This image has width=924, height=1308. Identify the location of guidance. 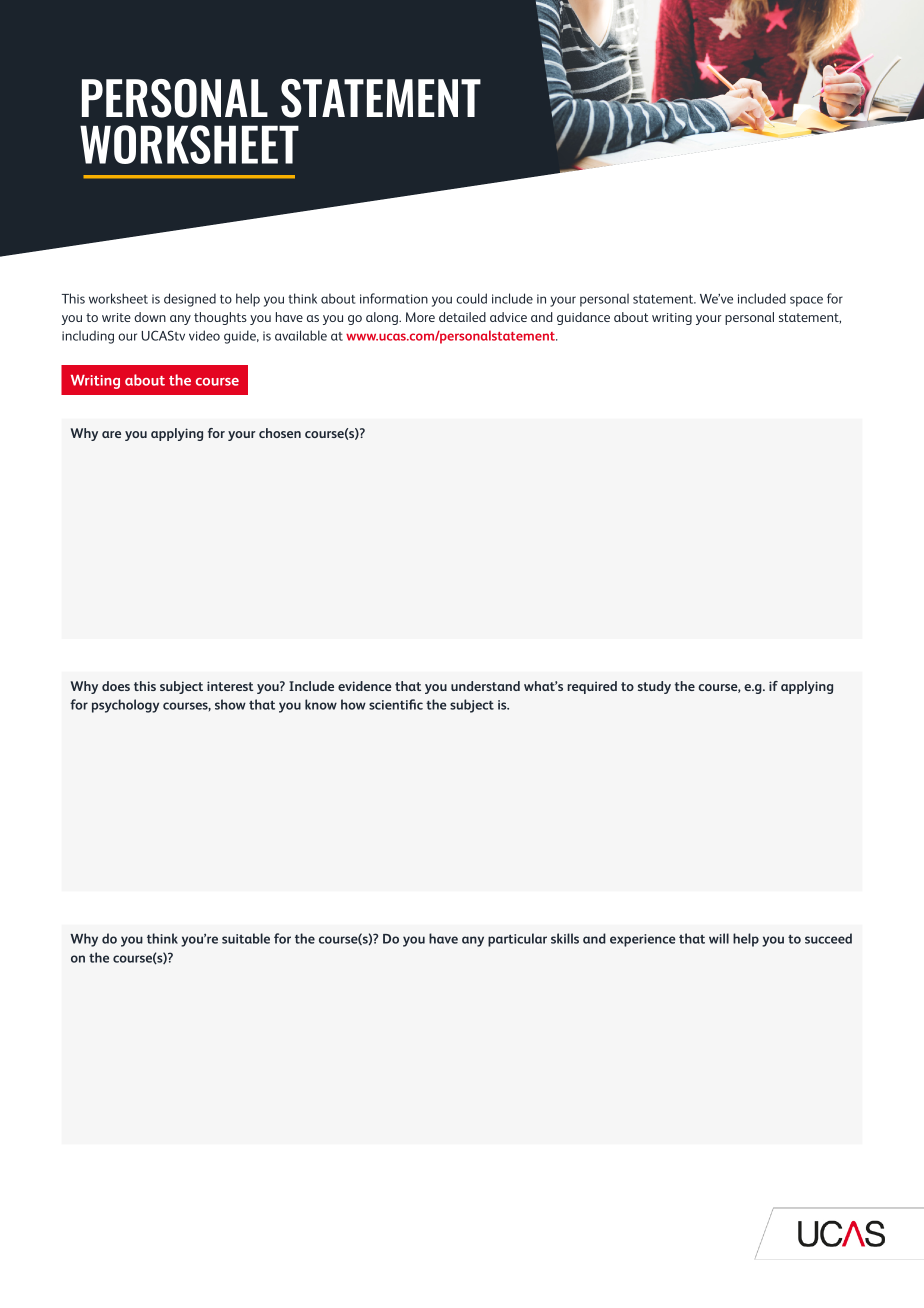
(583, 318).
